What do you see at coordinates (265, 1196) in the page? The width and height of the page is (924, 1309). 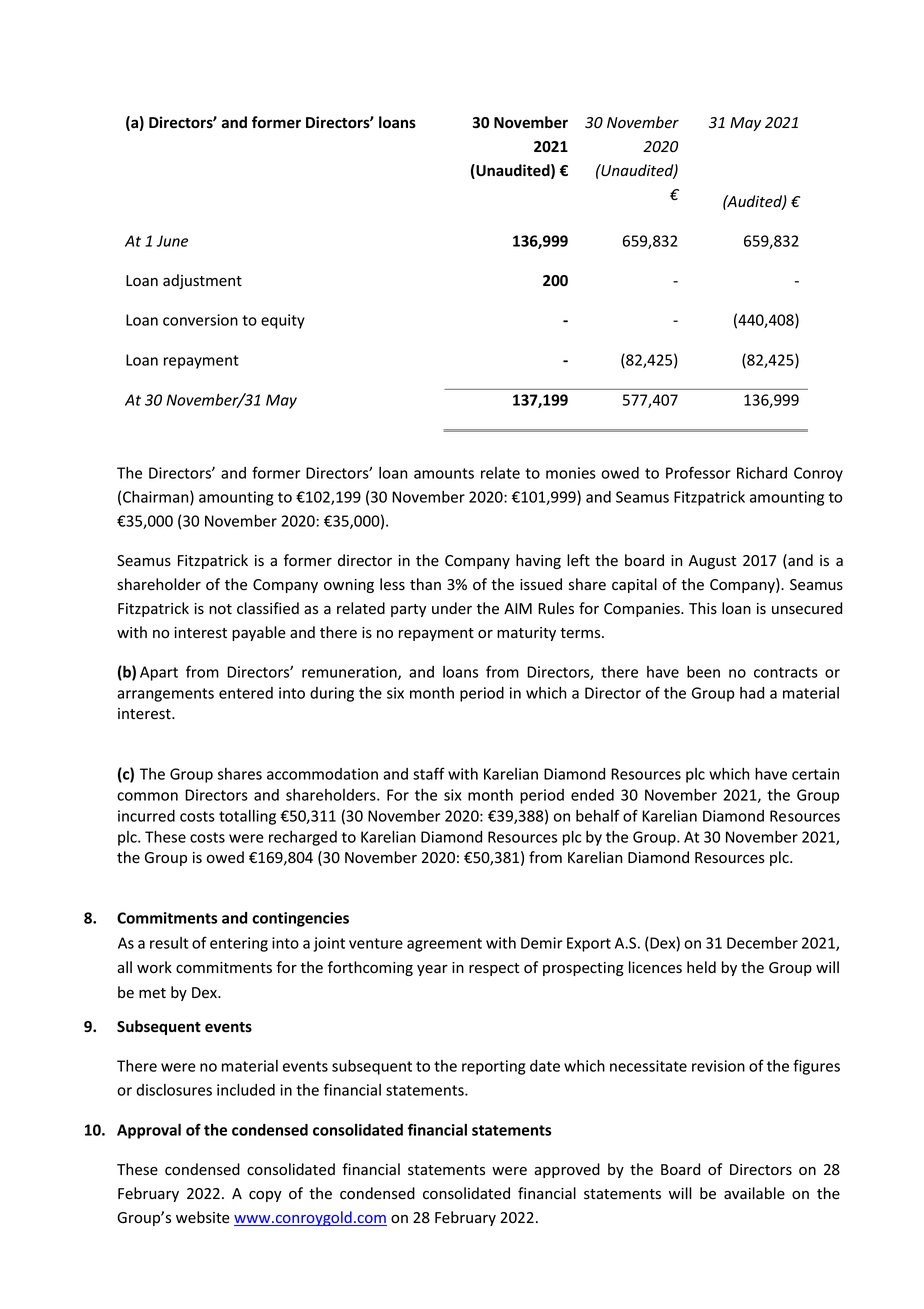 I see `copy` at bounding box center [265, 1196].
